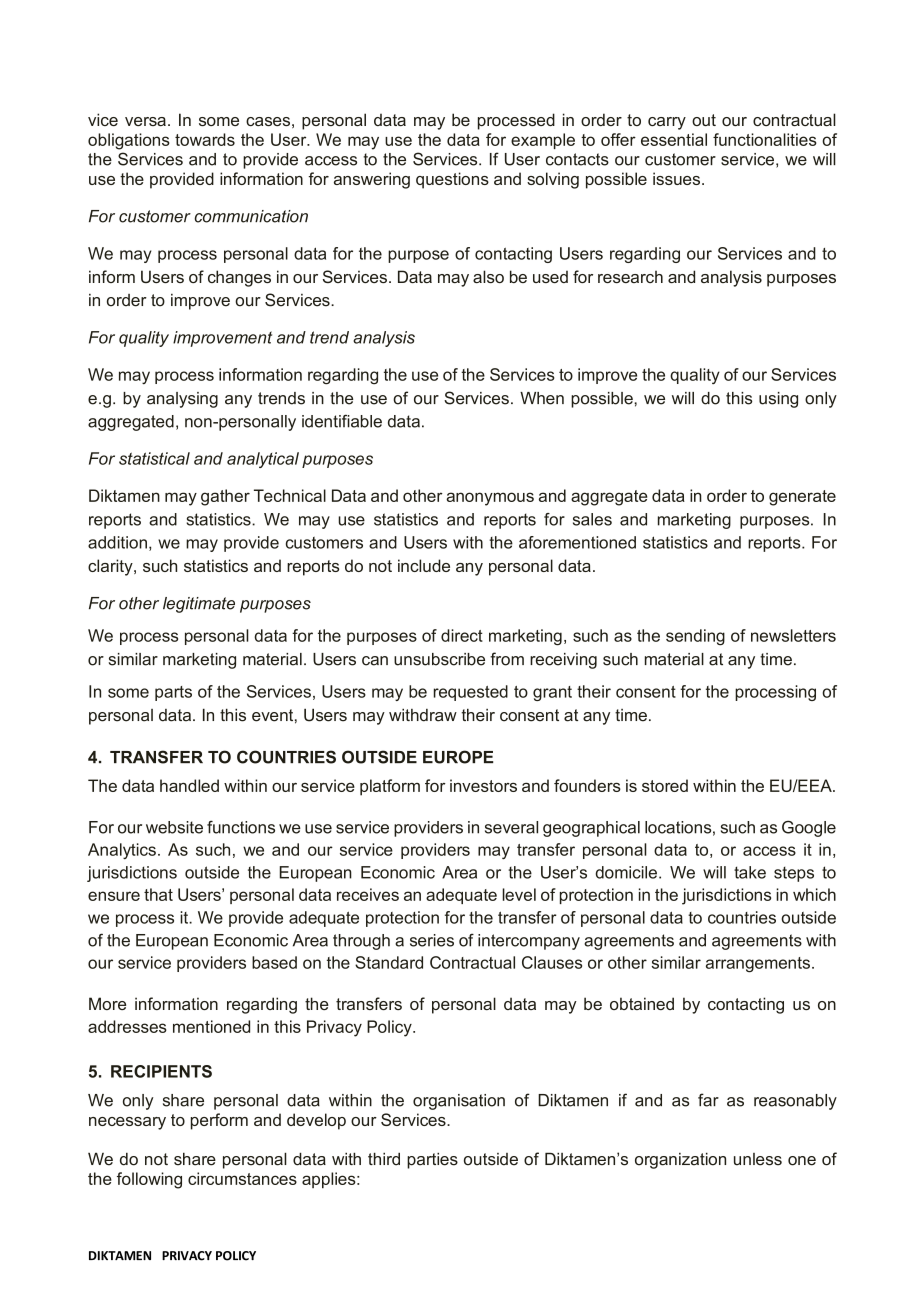 This page has height=1308, width=924. I want to click on perform, so click(219, 1121).
